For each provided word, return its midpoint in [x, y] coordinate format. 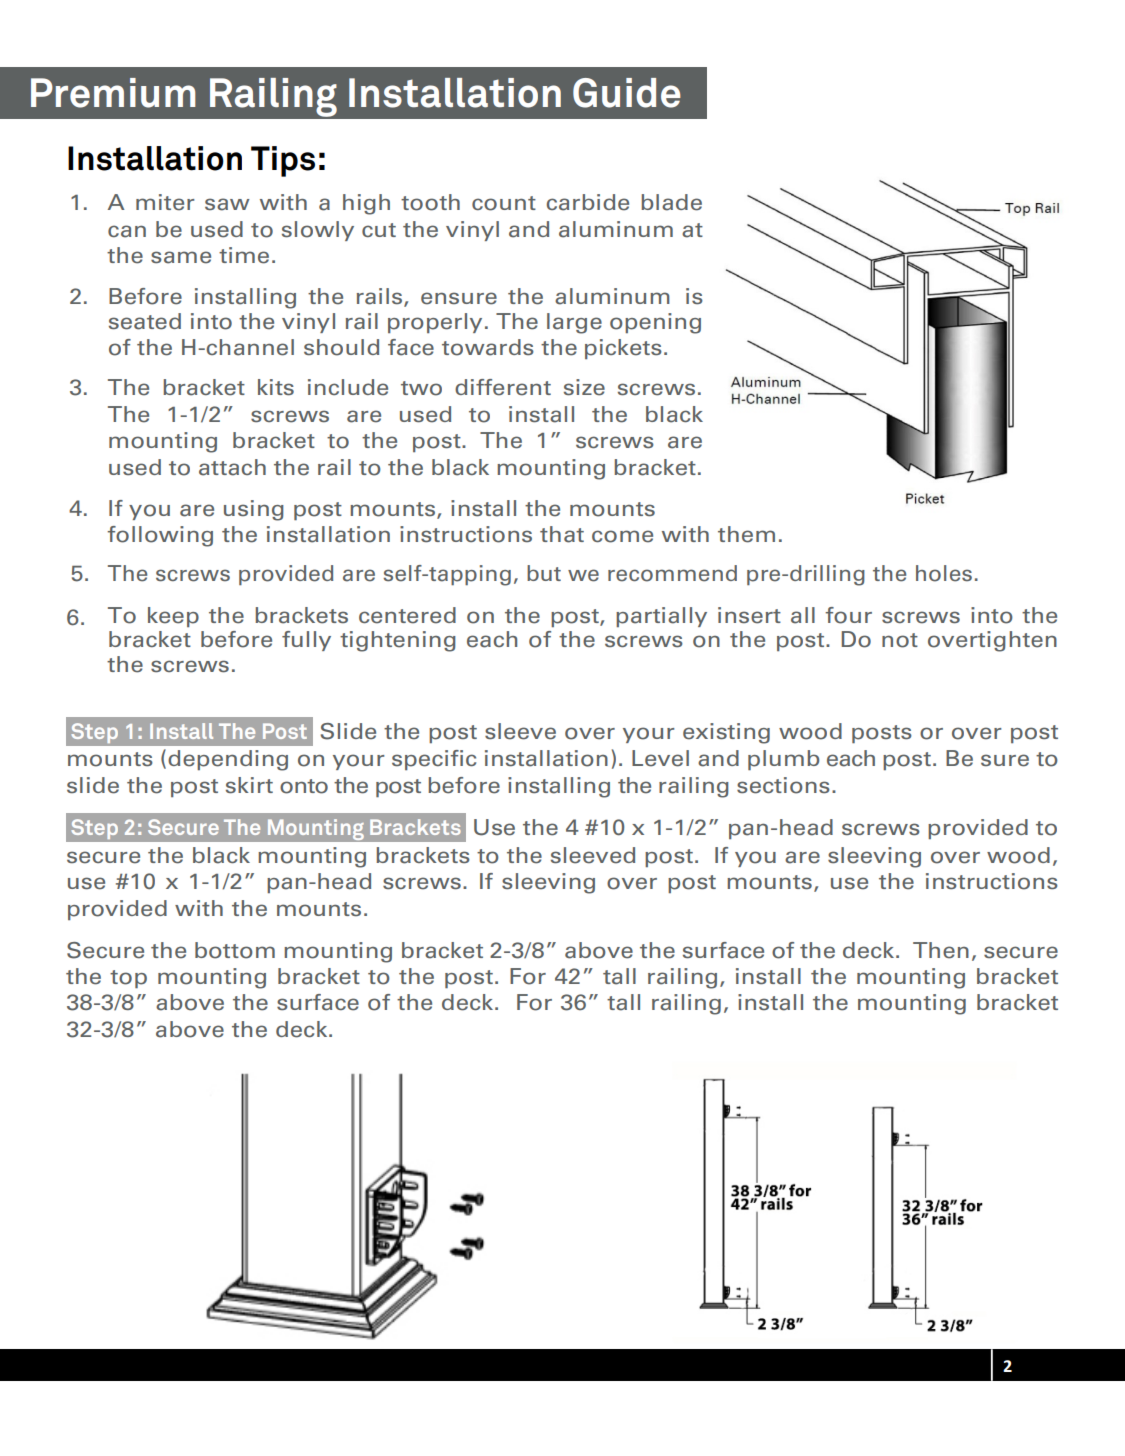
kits [276, 387]
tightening [398, 641]
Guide [626, 93]
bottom [235, 950]
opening [655, 323]
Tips [283, 161]
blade [671, 202]
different [503, 387]
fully [306, 641]
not [900, 640]
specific [434, 760]
